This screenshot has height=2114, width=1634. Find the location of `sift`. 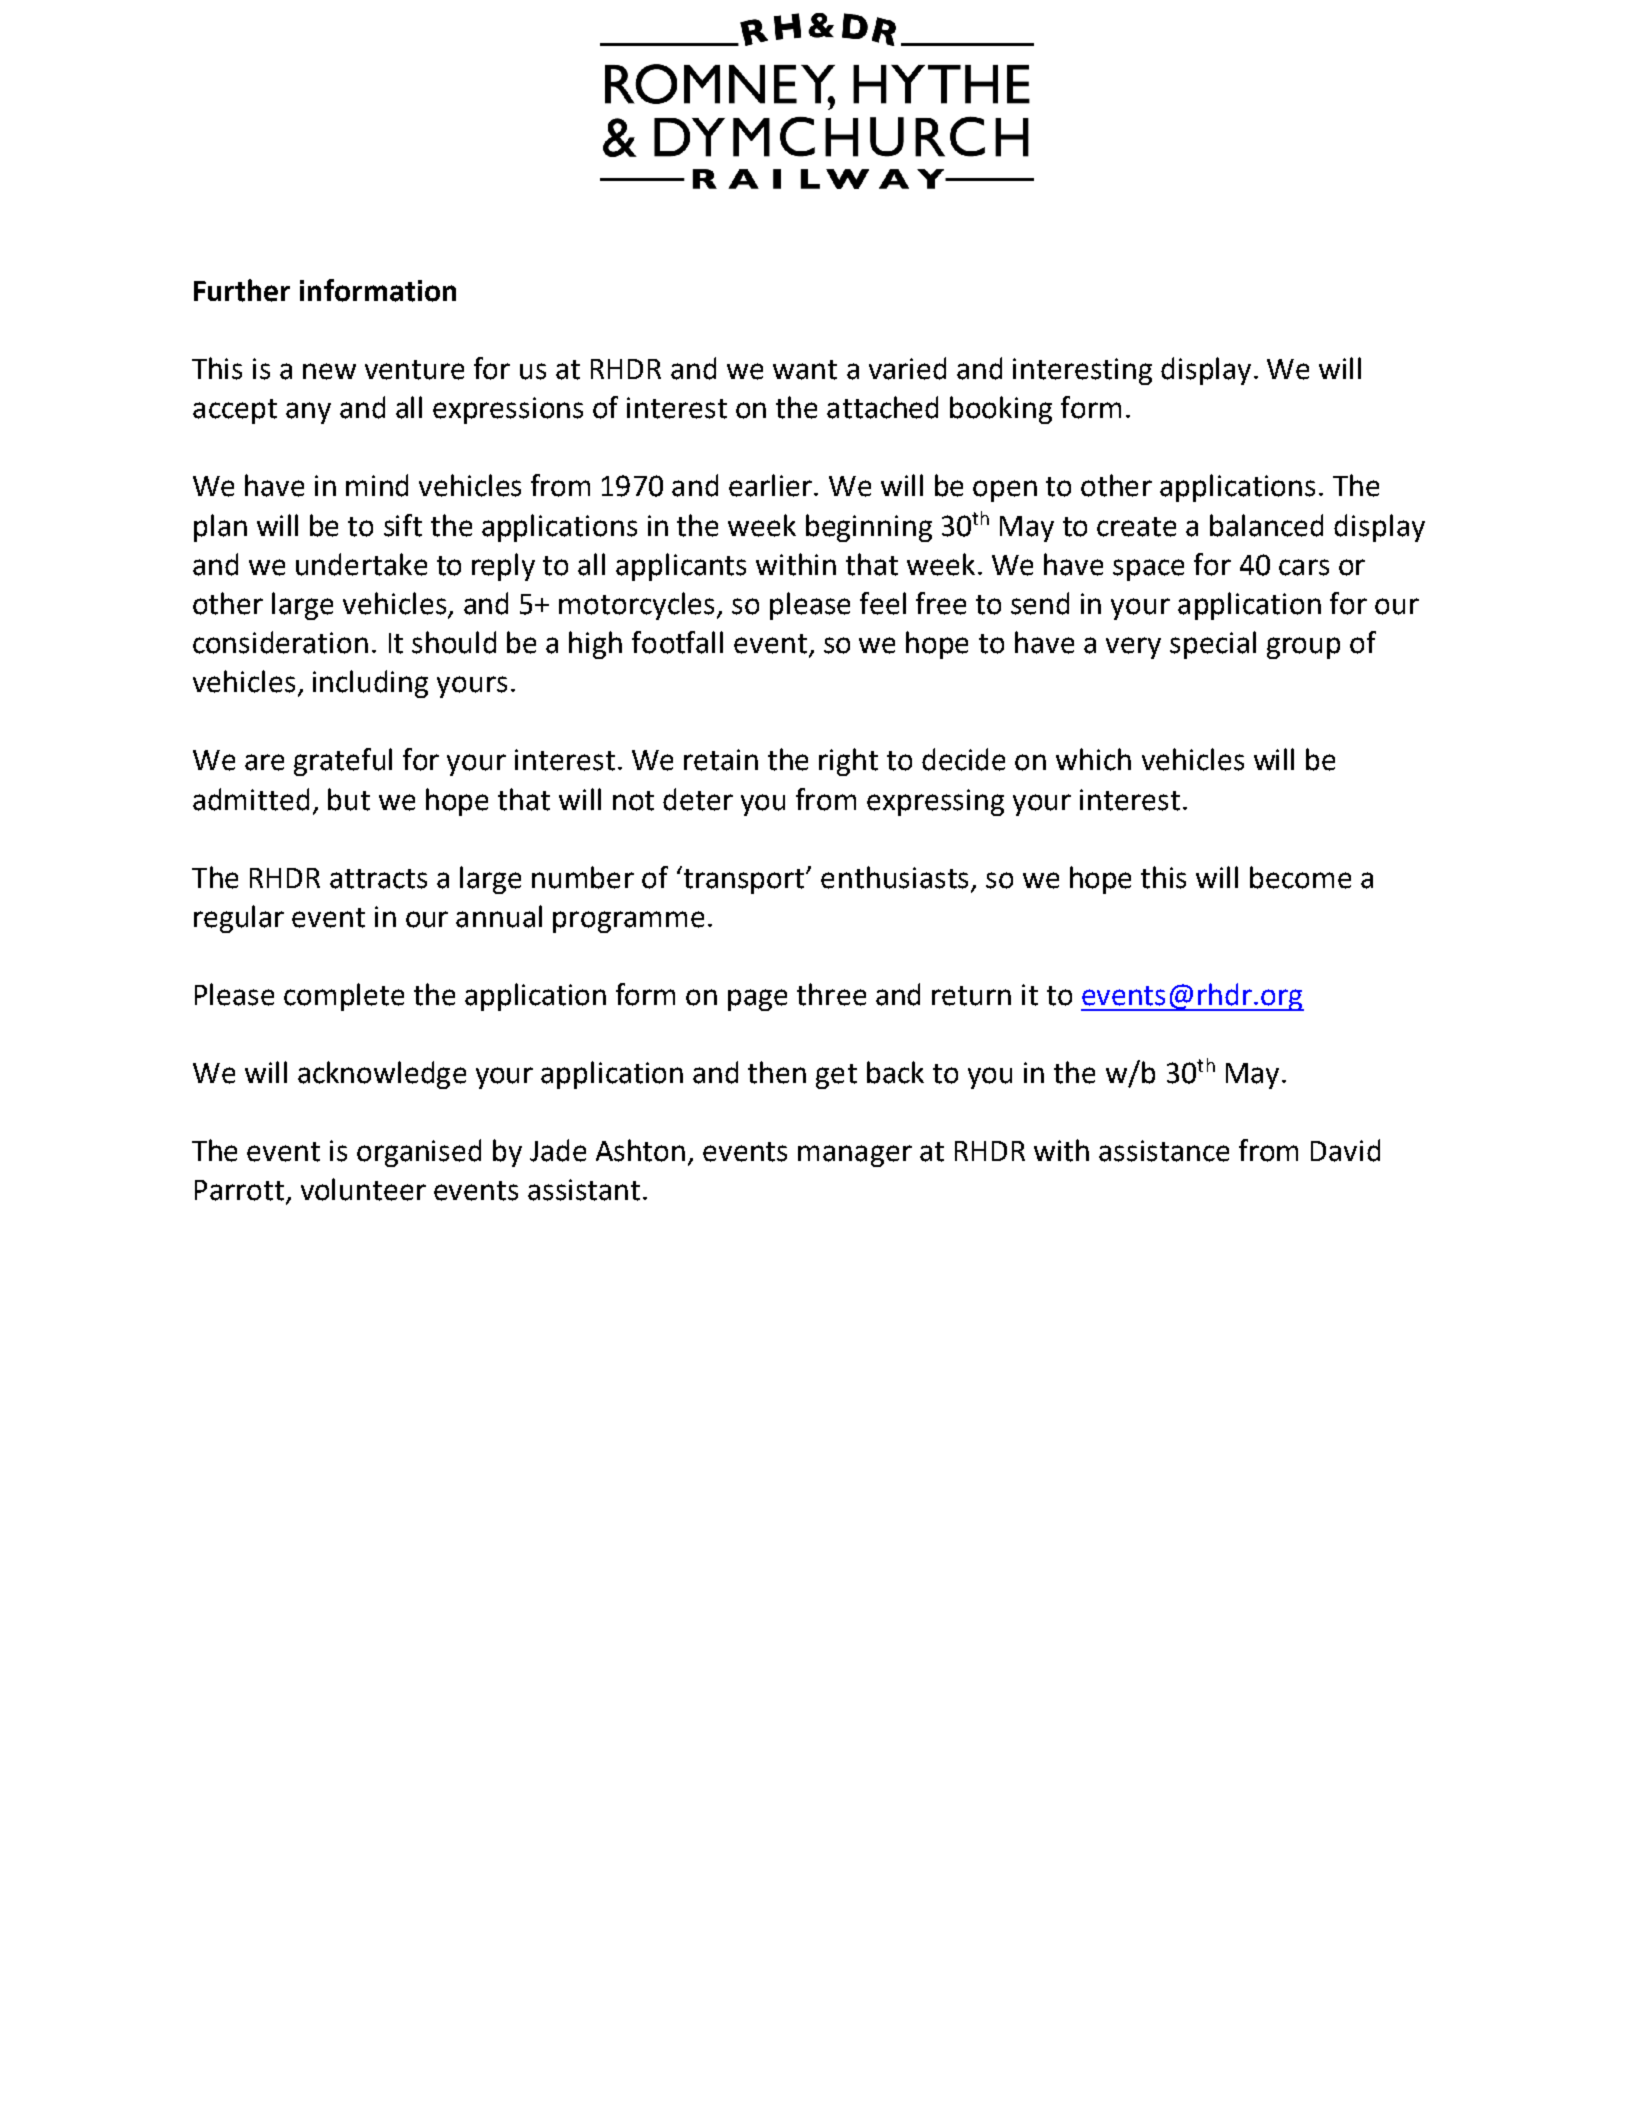

sift is located at coordinates (403, 525).
